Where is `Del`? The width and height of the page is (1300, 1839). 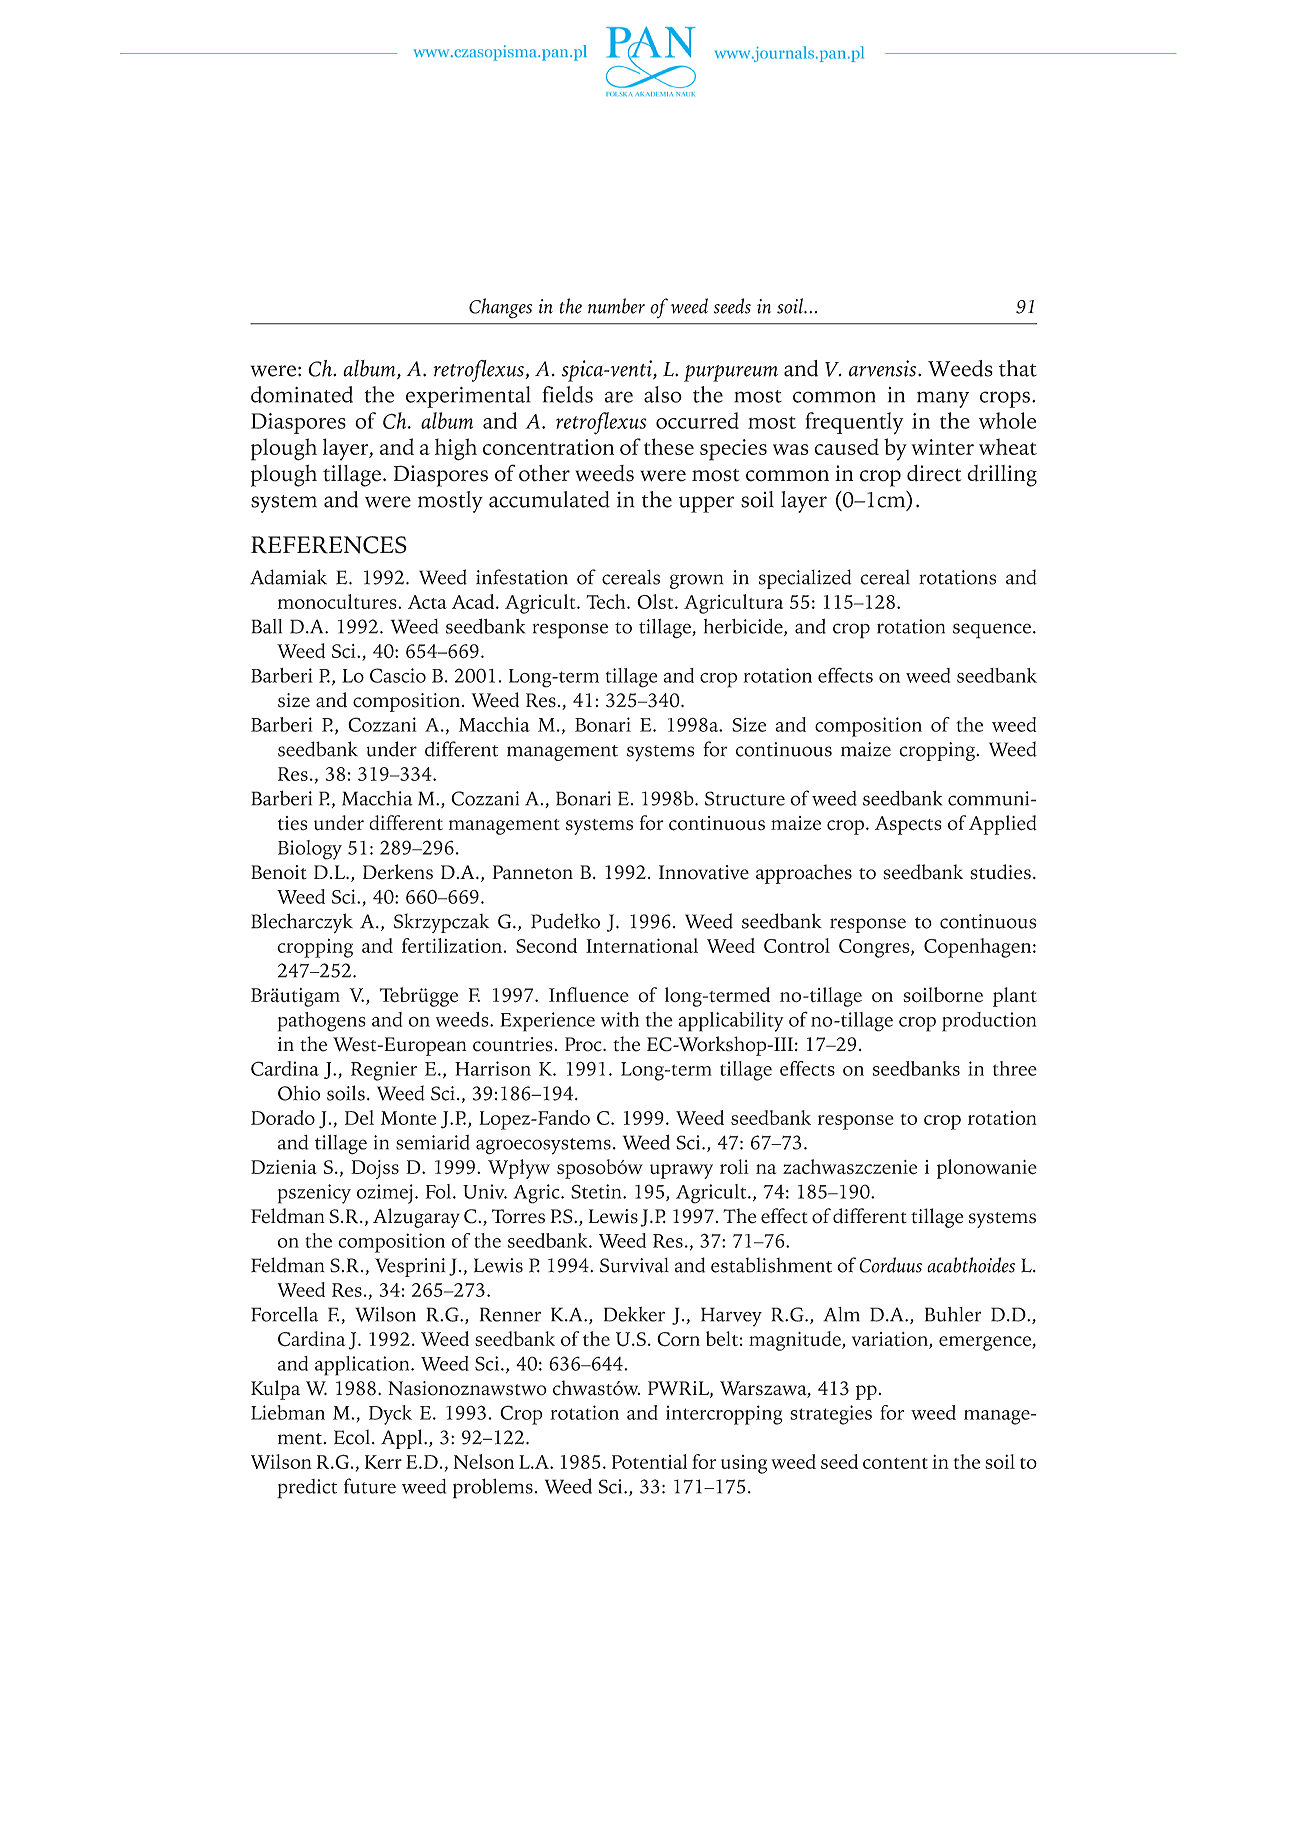
Del is located at coordinates (359, 1117).
